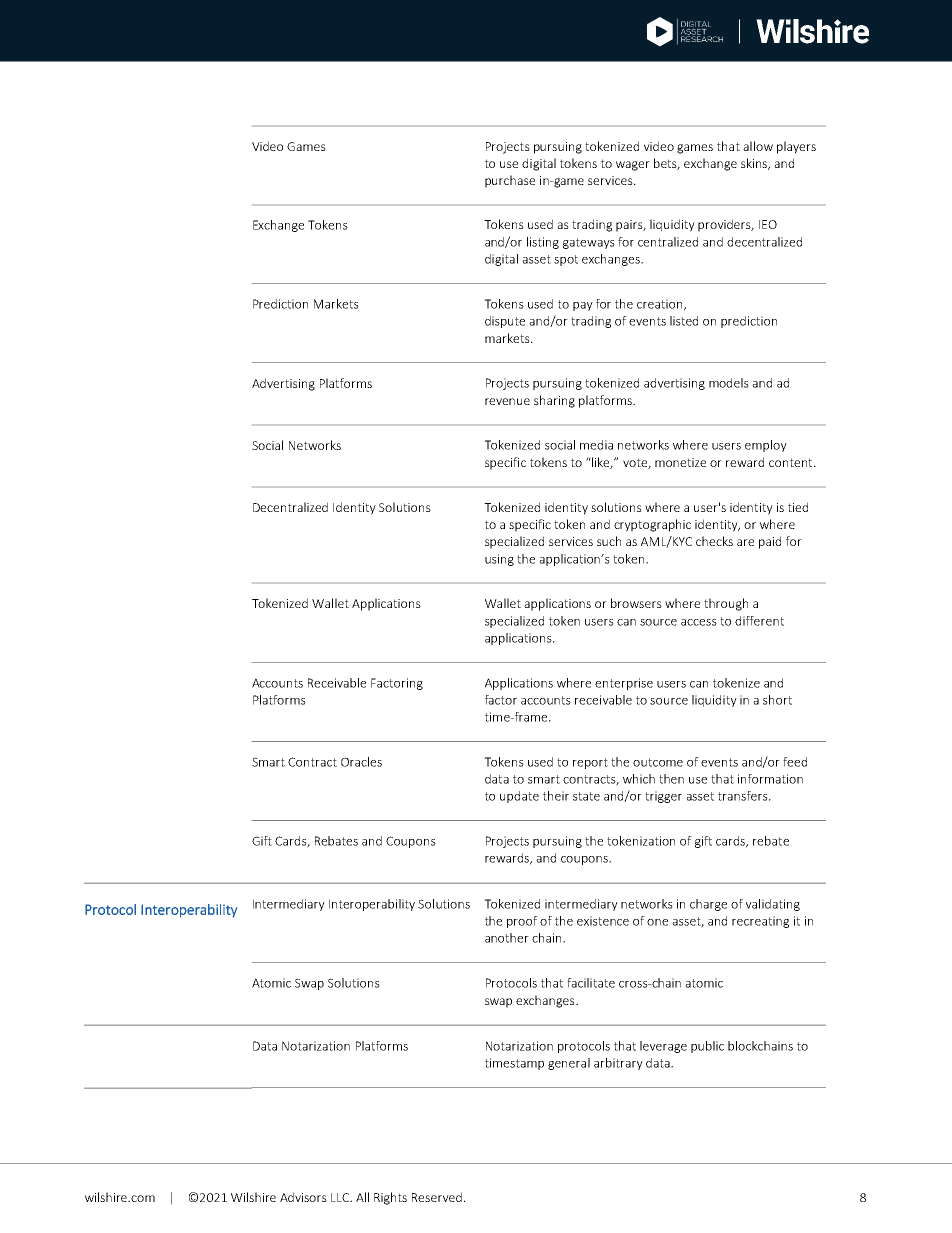 This page has height=1233, width=952. What do you see at coordinates (760, 922) in the page?
I see `recreating` at bounding box center [760, 922].
